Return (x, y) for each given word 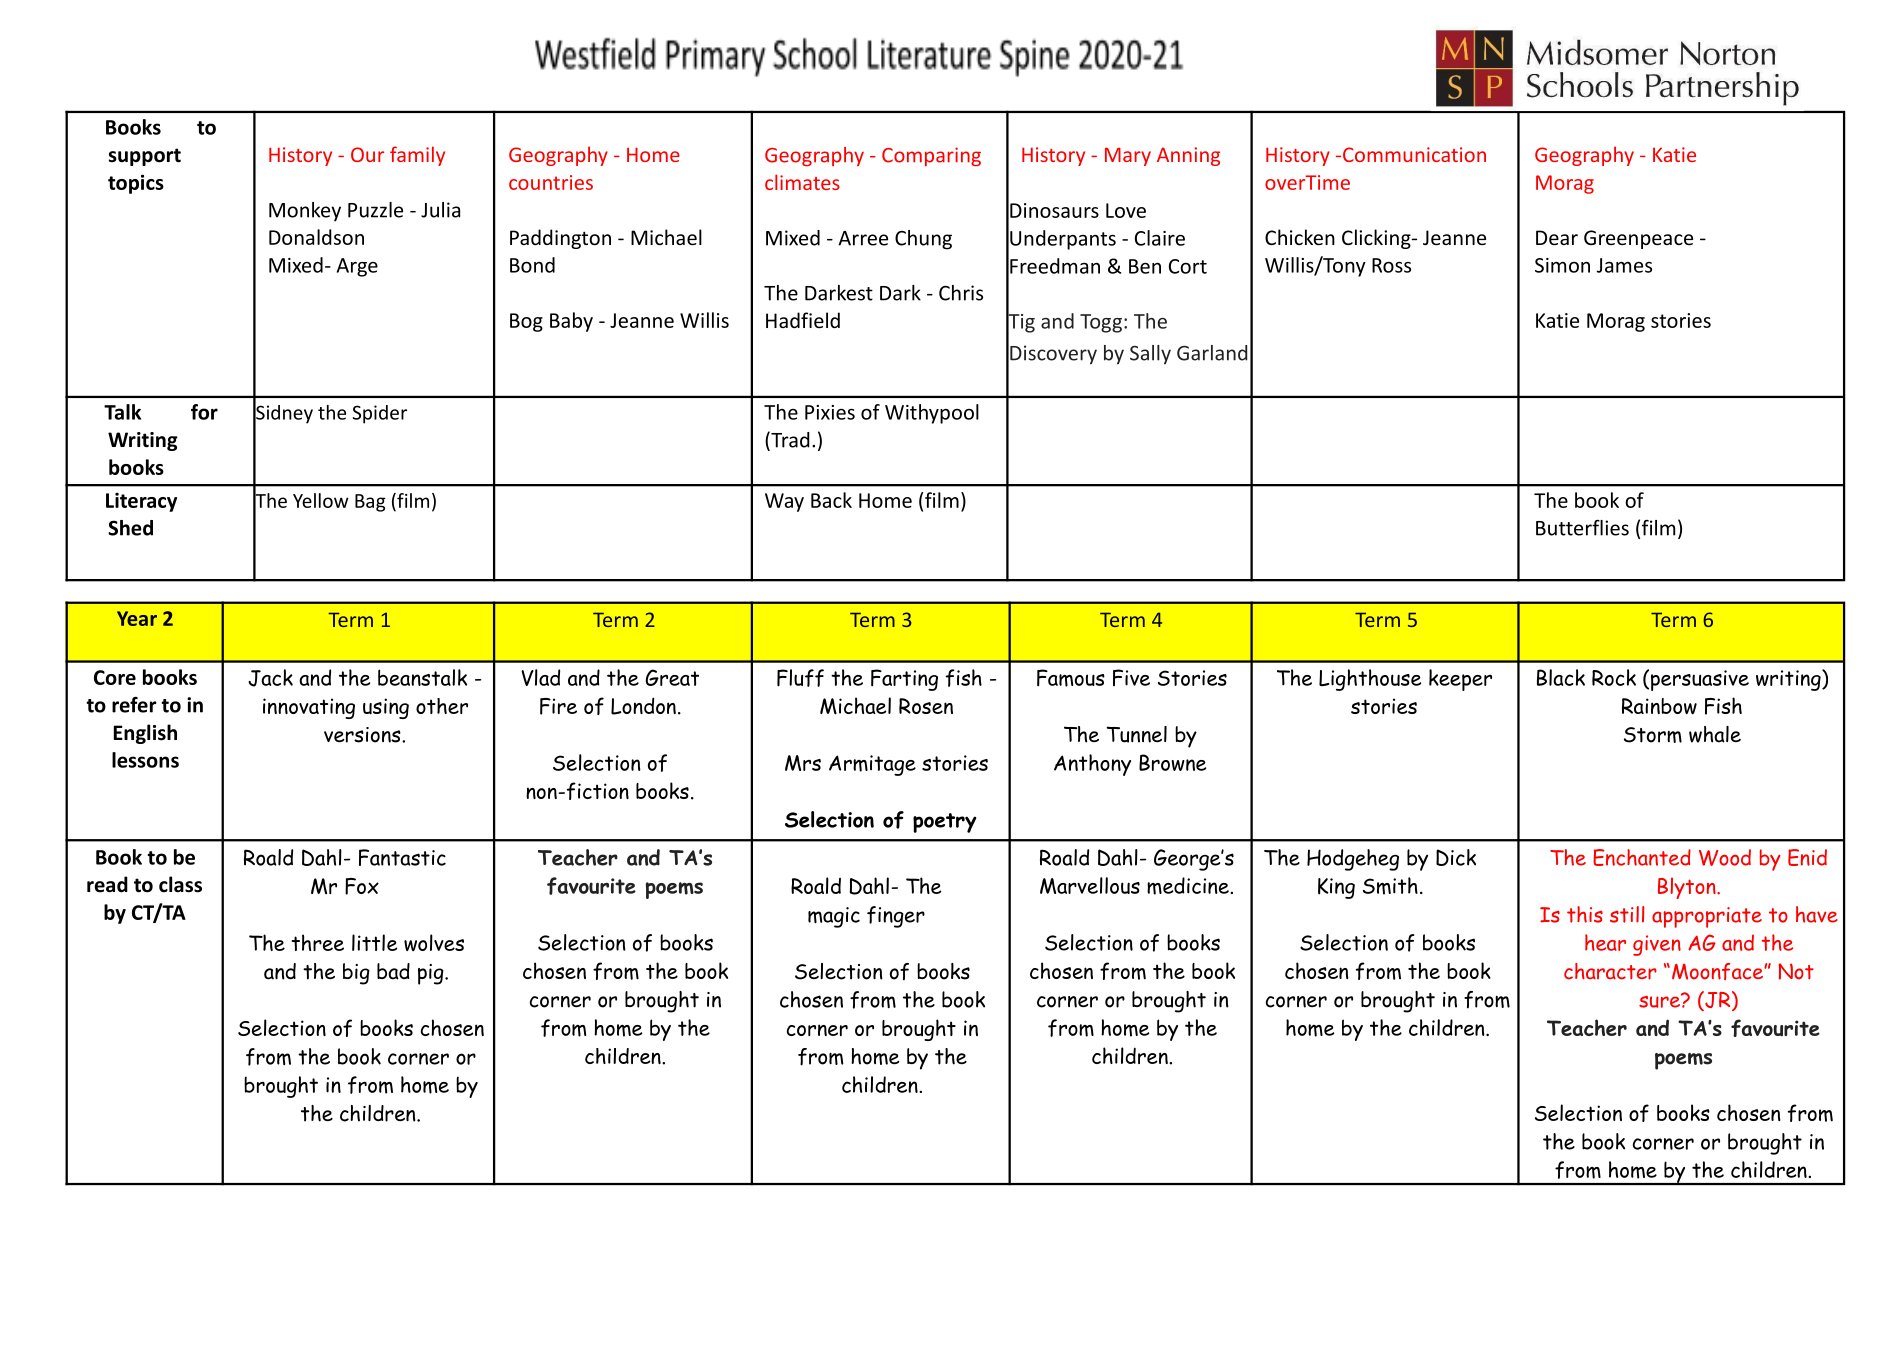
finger (896, 917)
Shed (130, 528)
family (417, 156)
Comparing (931, 156)
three (317, 942)
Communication (1414, 154)
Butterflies (1582, 528)
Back (831, 500)
